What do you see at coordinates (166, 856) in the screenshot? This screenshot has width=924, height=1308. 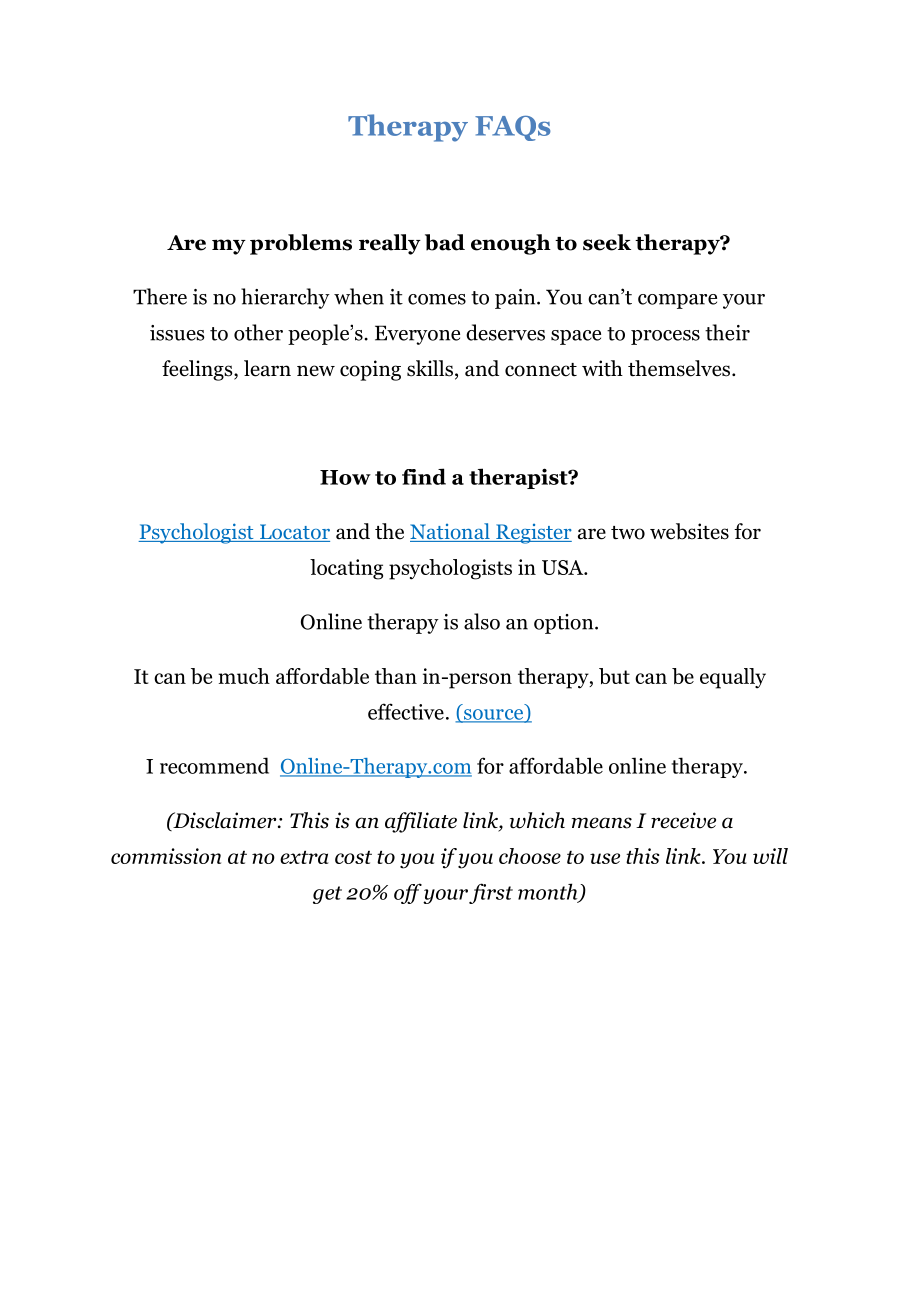 I see `commission` at bounding box center [166, 856].
